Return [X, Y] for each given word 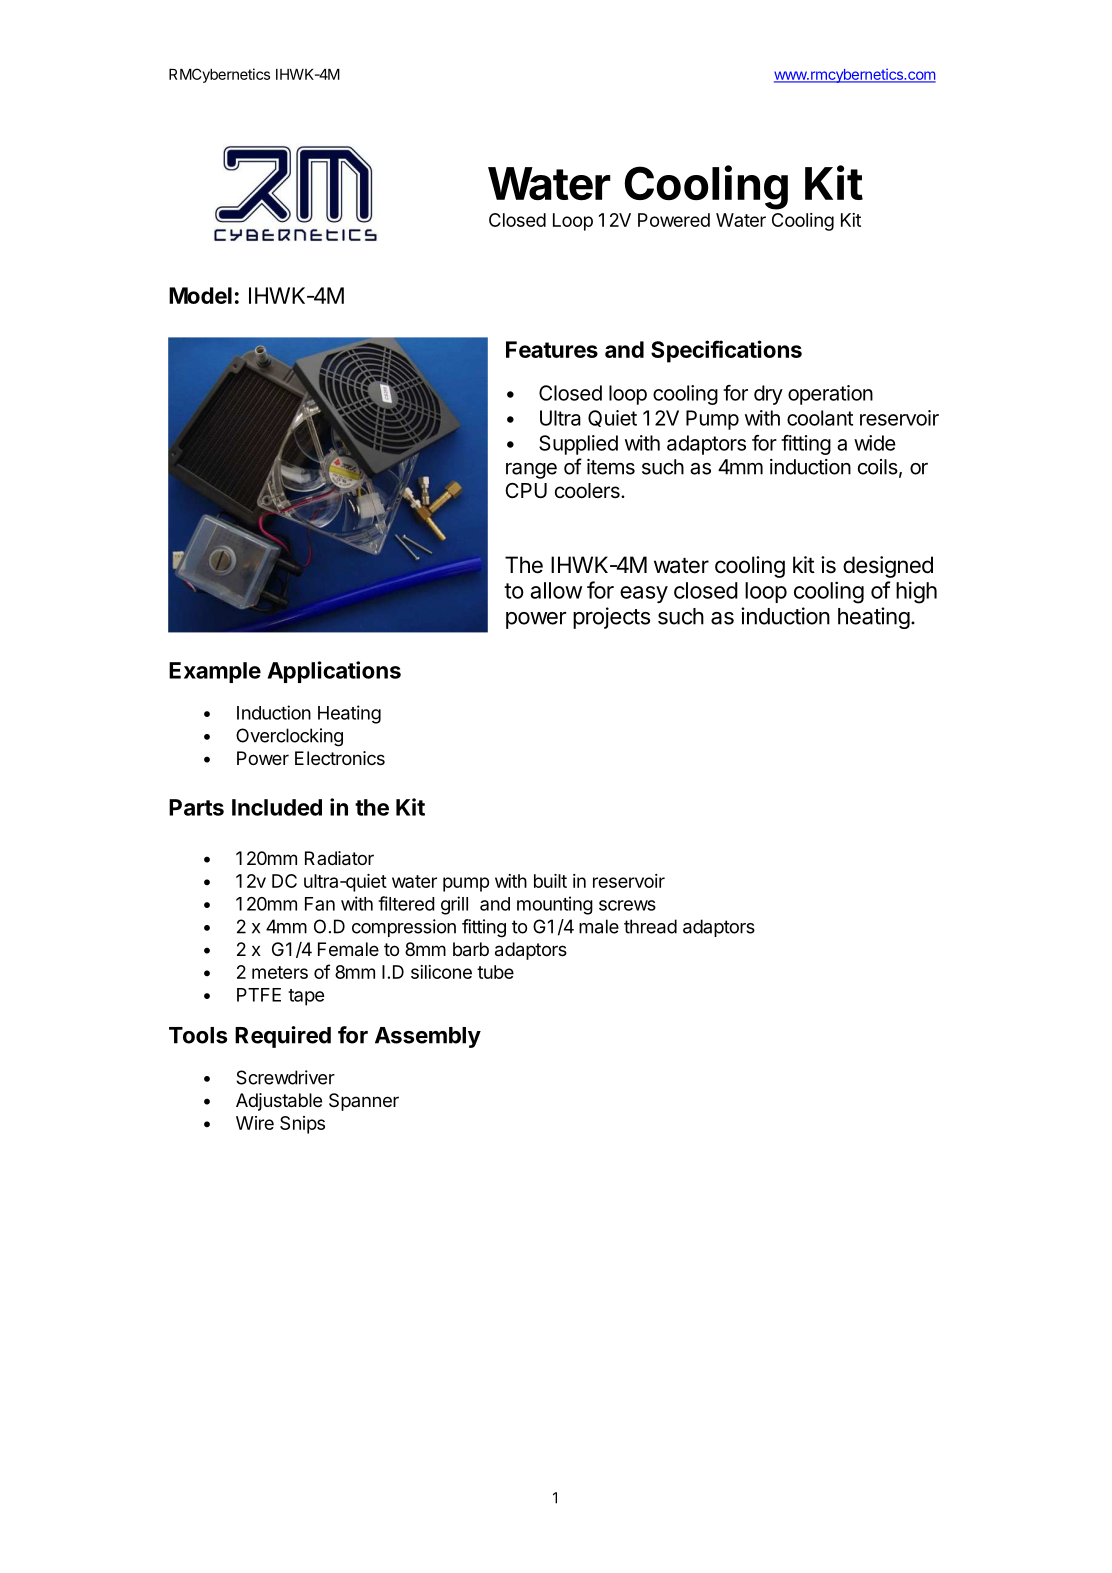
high [916, 592]
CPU [526, 490]
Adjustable [279, 1102]
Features [552, 349]
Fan [320, 904]
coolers [588, 490]
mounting [555, 905]
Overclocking [289, 737]
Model [200, 295]
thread [650, 926]
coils [878, 467]
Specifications [726, 351]
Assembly [428, 1037]
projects [611, 618]
